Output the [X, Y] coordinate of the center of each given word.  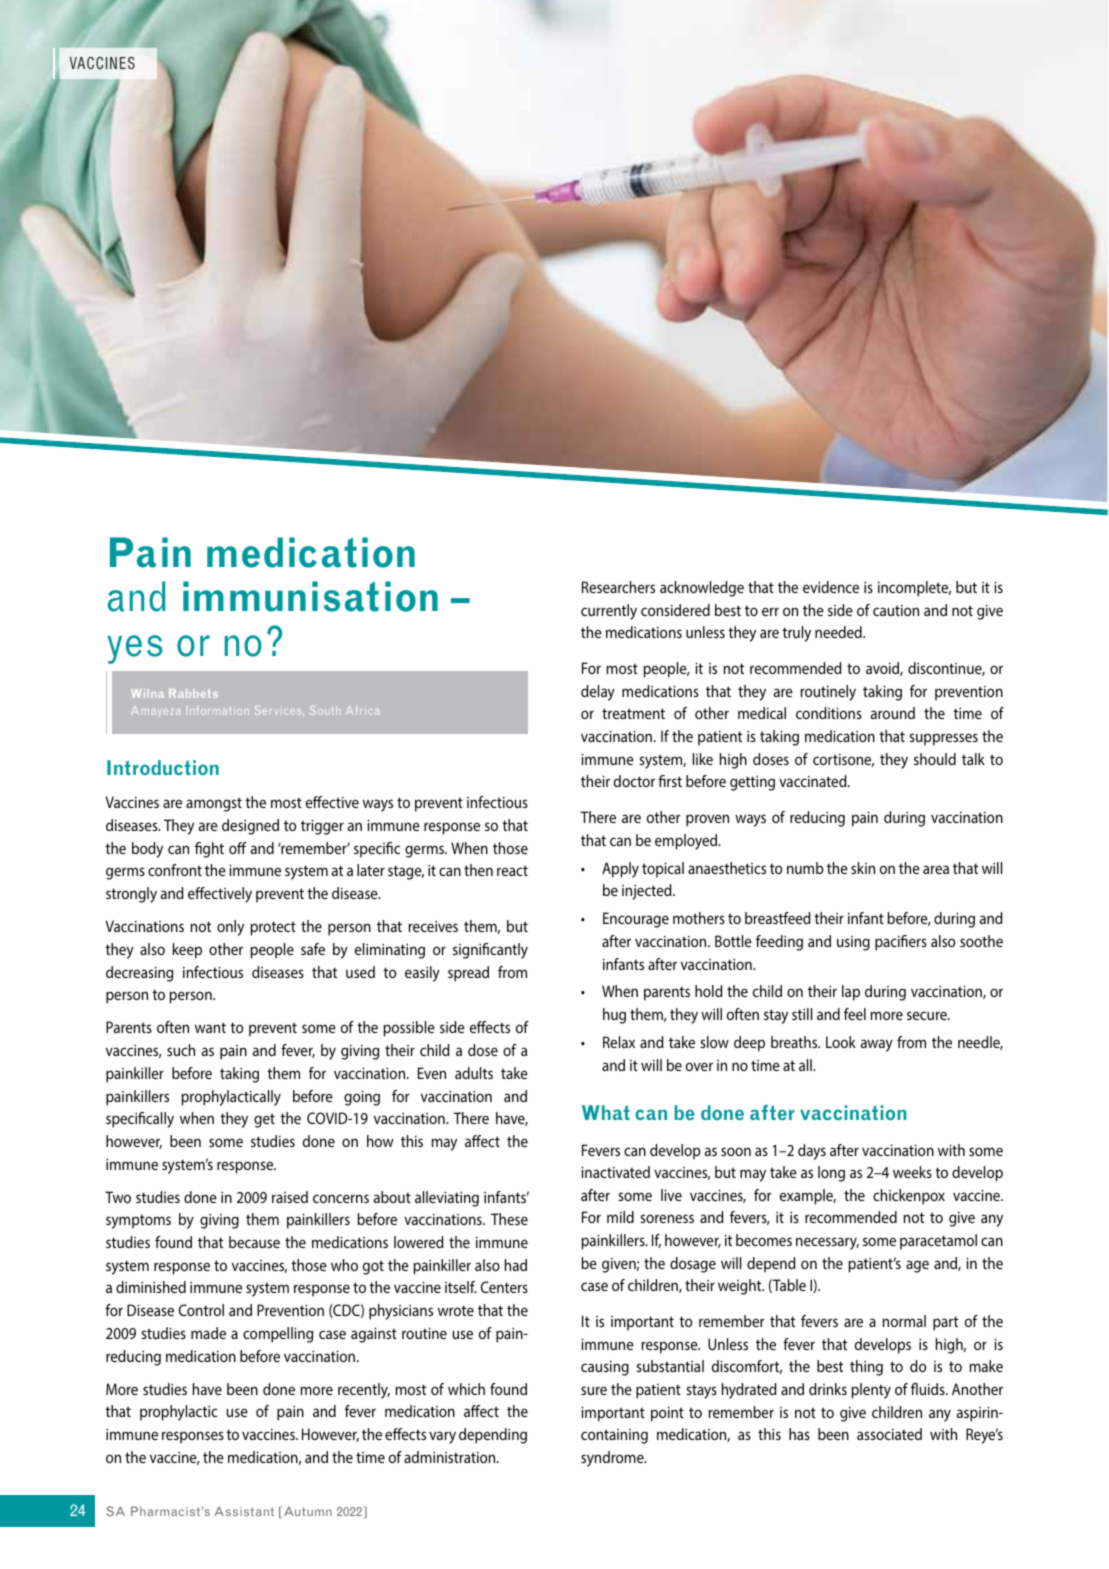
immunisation [310, 596]
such [181, 1050]
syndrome [613, 1459]
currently [609, 612]
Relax [619, 1042]
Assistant [244, 1511]
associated [889, 1434]
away [877, 1045]
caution [896, 610]
